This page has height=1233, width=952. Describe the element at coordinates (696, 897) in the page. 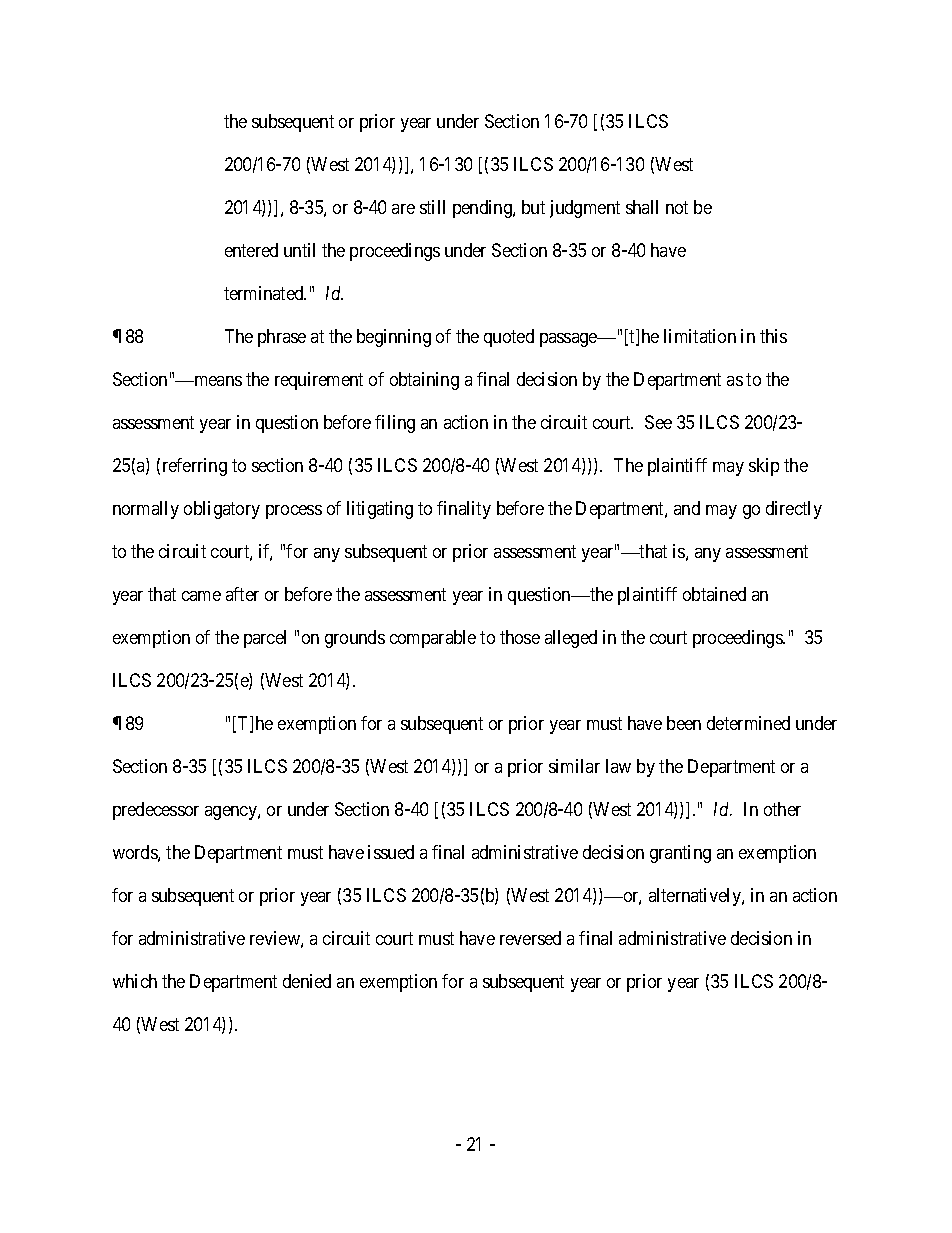

I see `alternatively` at that location.
